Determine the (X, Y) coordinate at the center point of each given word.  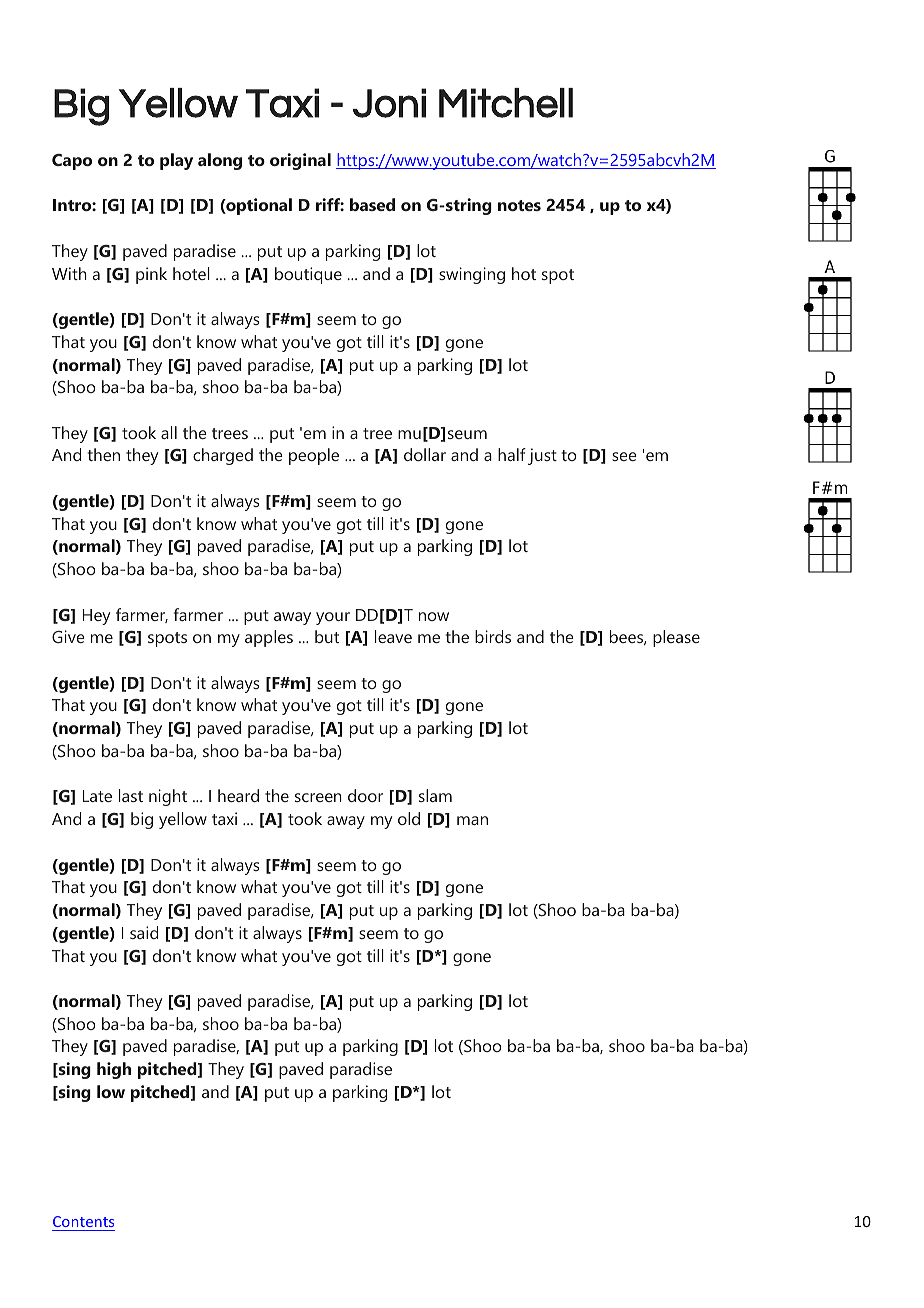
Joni (389, 103)
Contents (83, 1221)
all (169, 432)
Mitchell (506, 103)
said (144, 932)
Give (68, 636)
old (409, 818)
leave (393, 636)
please (676, 638)
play (176, 161)
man (472, 820)
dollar (425, 454)
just (542, 456)
